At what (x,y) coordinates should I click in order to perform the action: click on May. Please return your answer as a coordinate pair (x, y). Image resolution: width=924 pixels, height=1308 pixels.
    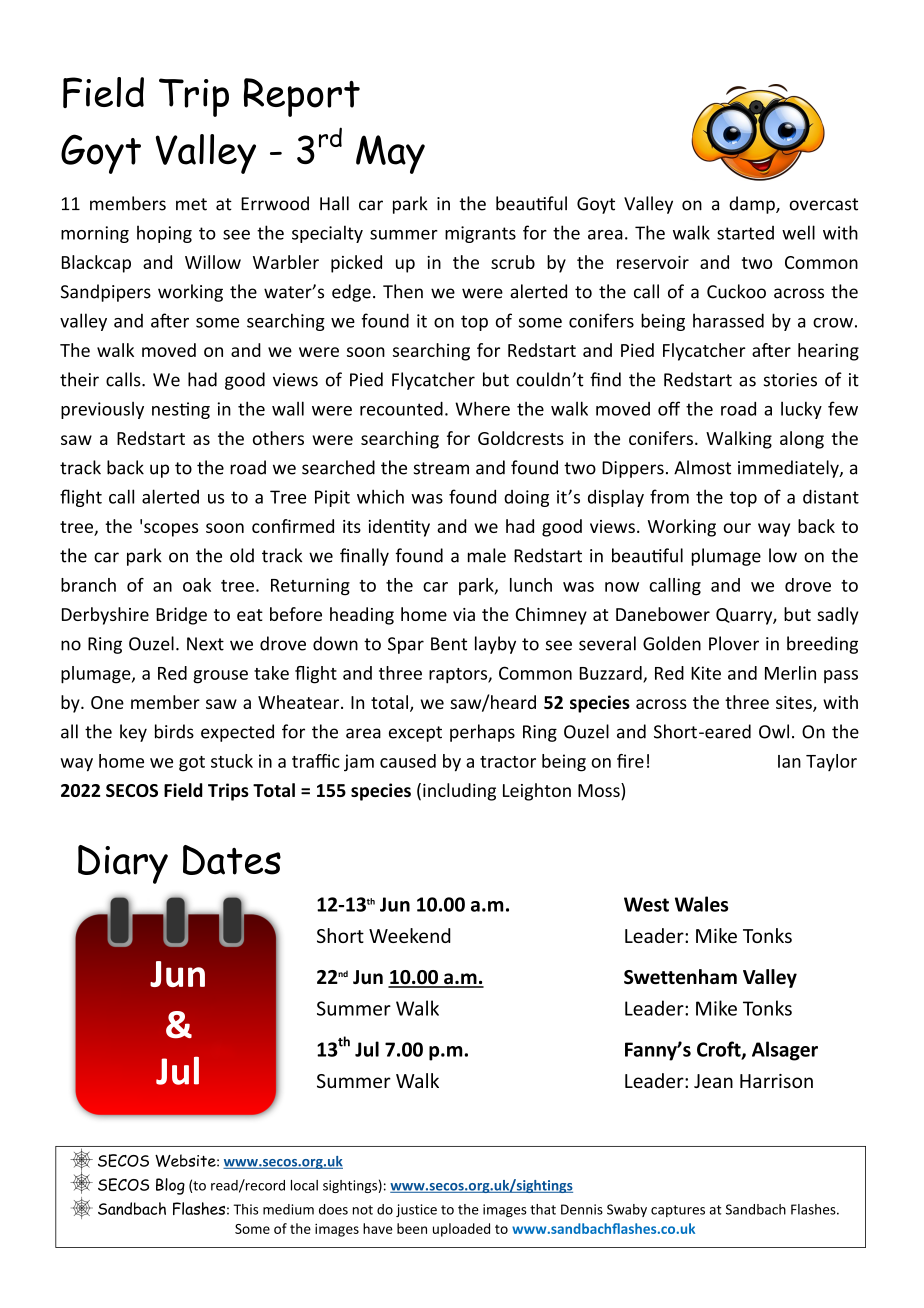
    Looking at the image, I should click on (390, 154).
